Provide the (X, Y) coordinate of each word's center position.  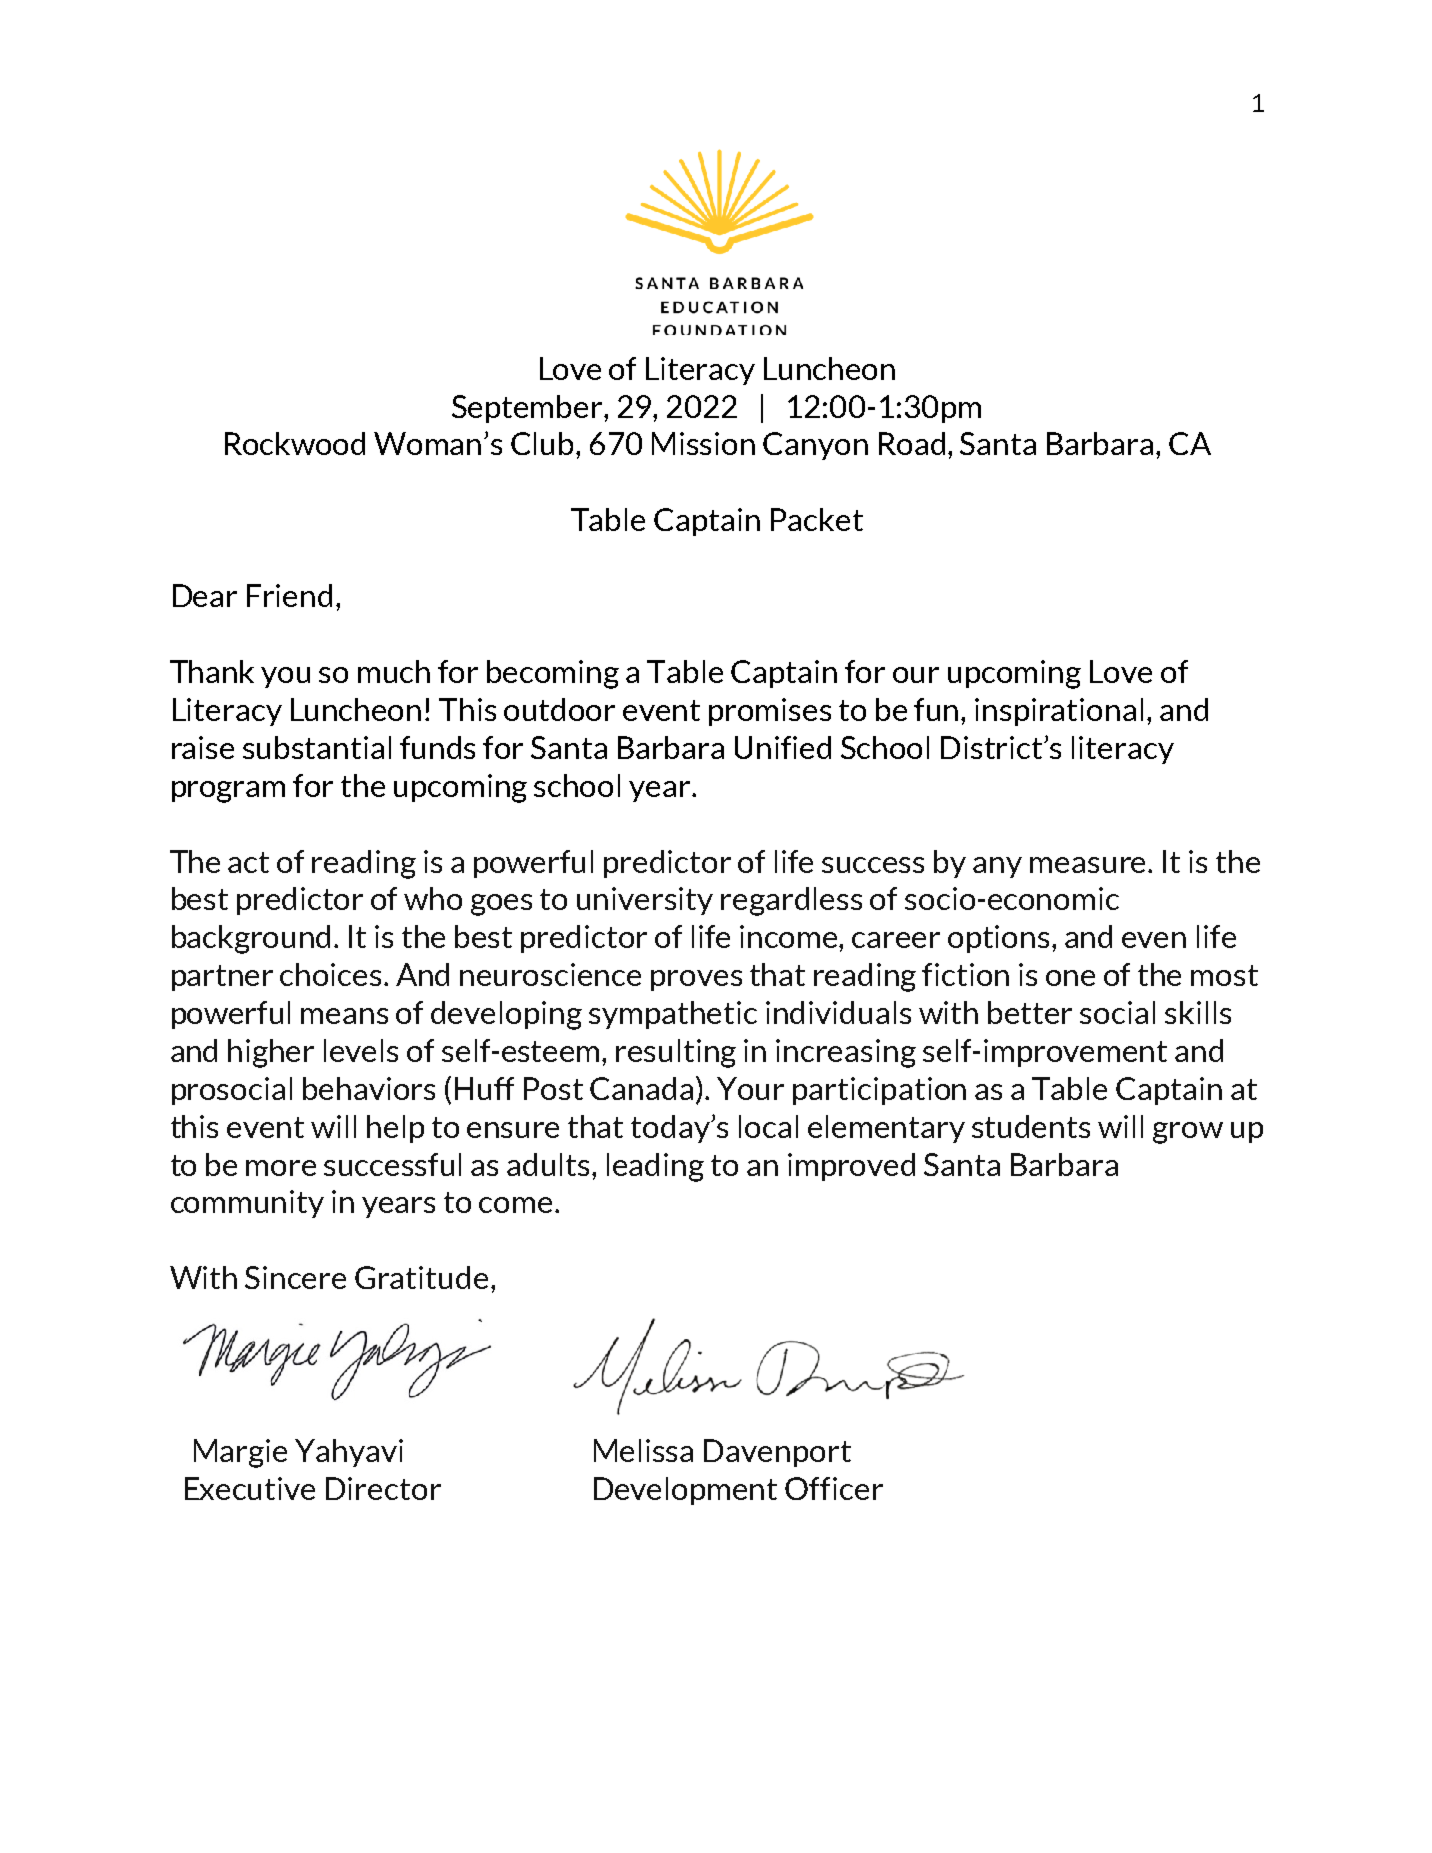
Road (912, 443)
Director (383, 1488)
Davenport (777, 1453)
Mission (703, 443)
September (528, 409)
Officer (834, 1488)
